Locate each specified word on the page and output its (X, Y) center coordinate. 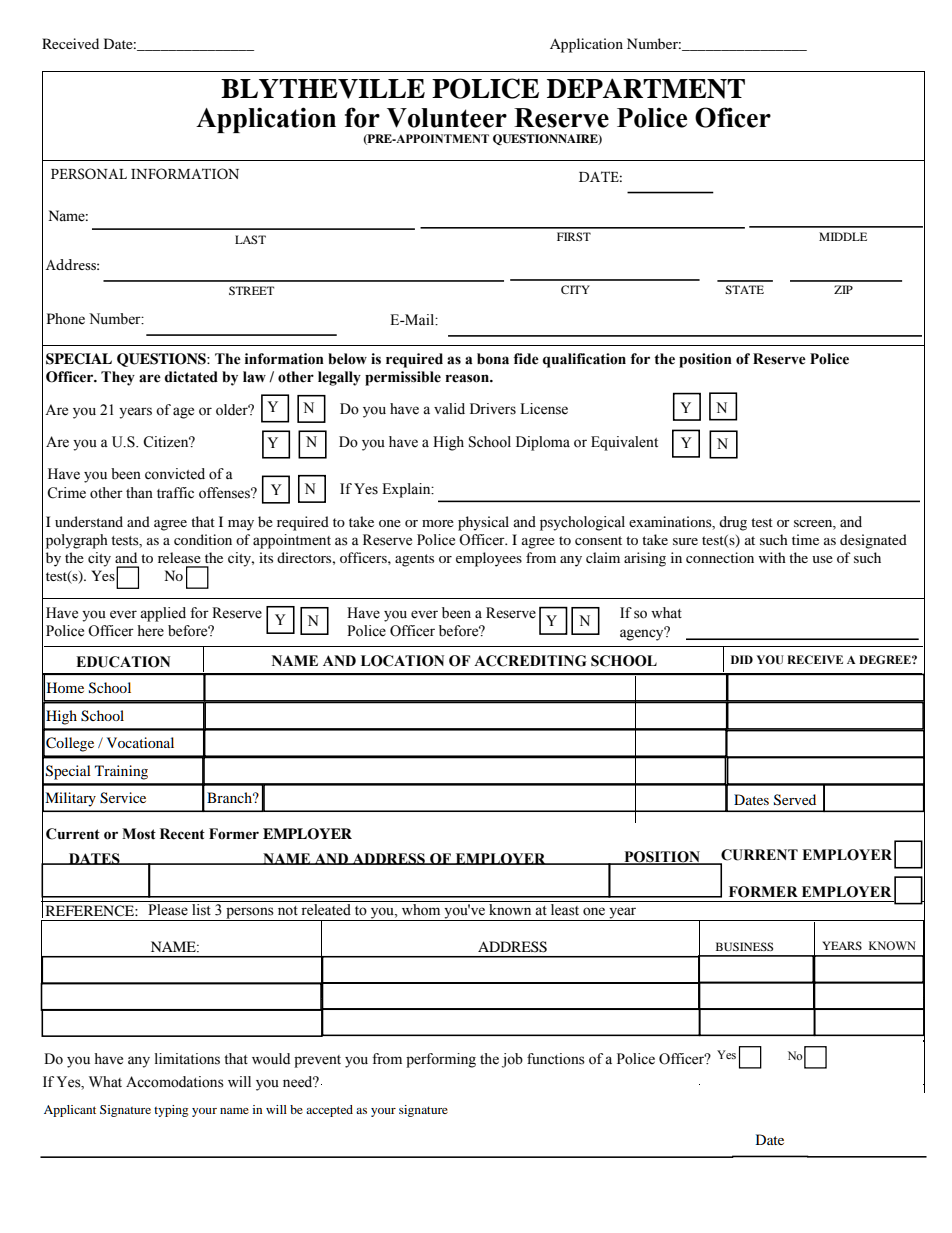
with (772, 557)
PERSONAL (89, 174)
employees (489, 559)
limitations (187, 1059)
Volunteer (447, 118)
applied (163, 614)
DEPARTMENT (646, 88)
